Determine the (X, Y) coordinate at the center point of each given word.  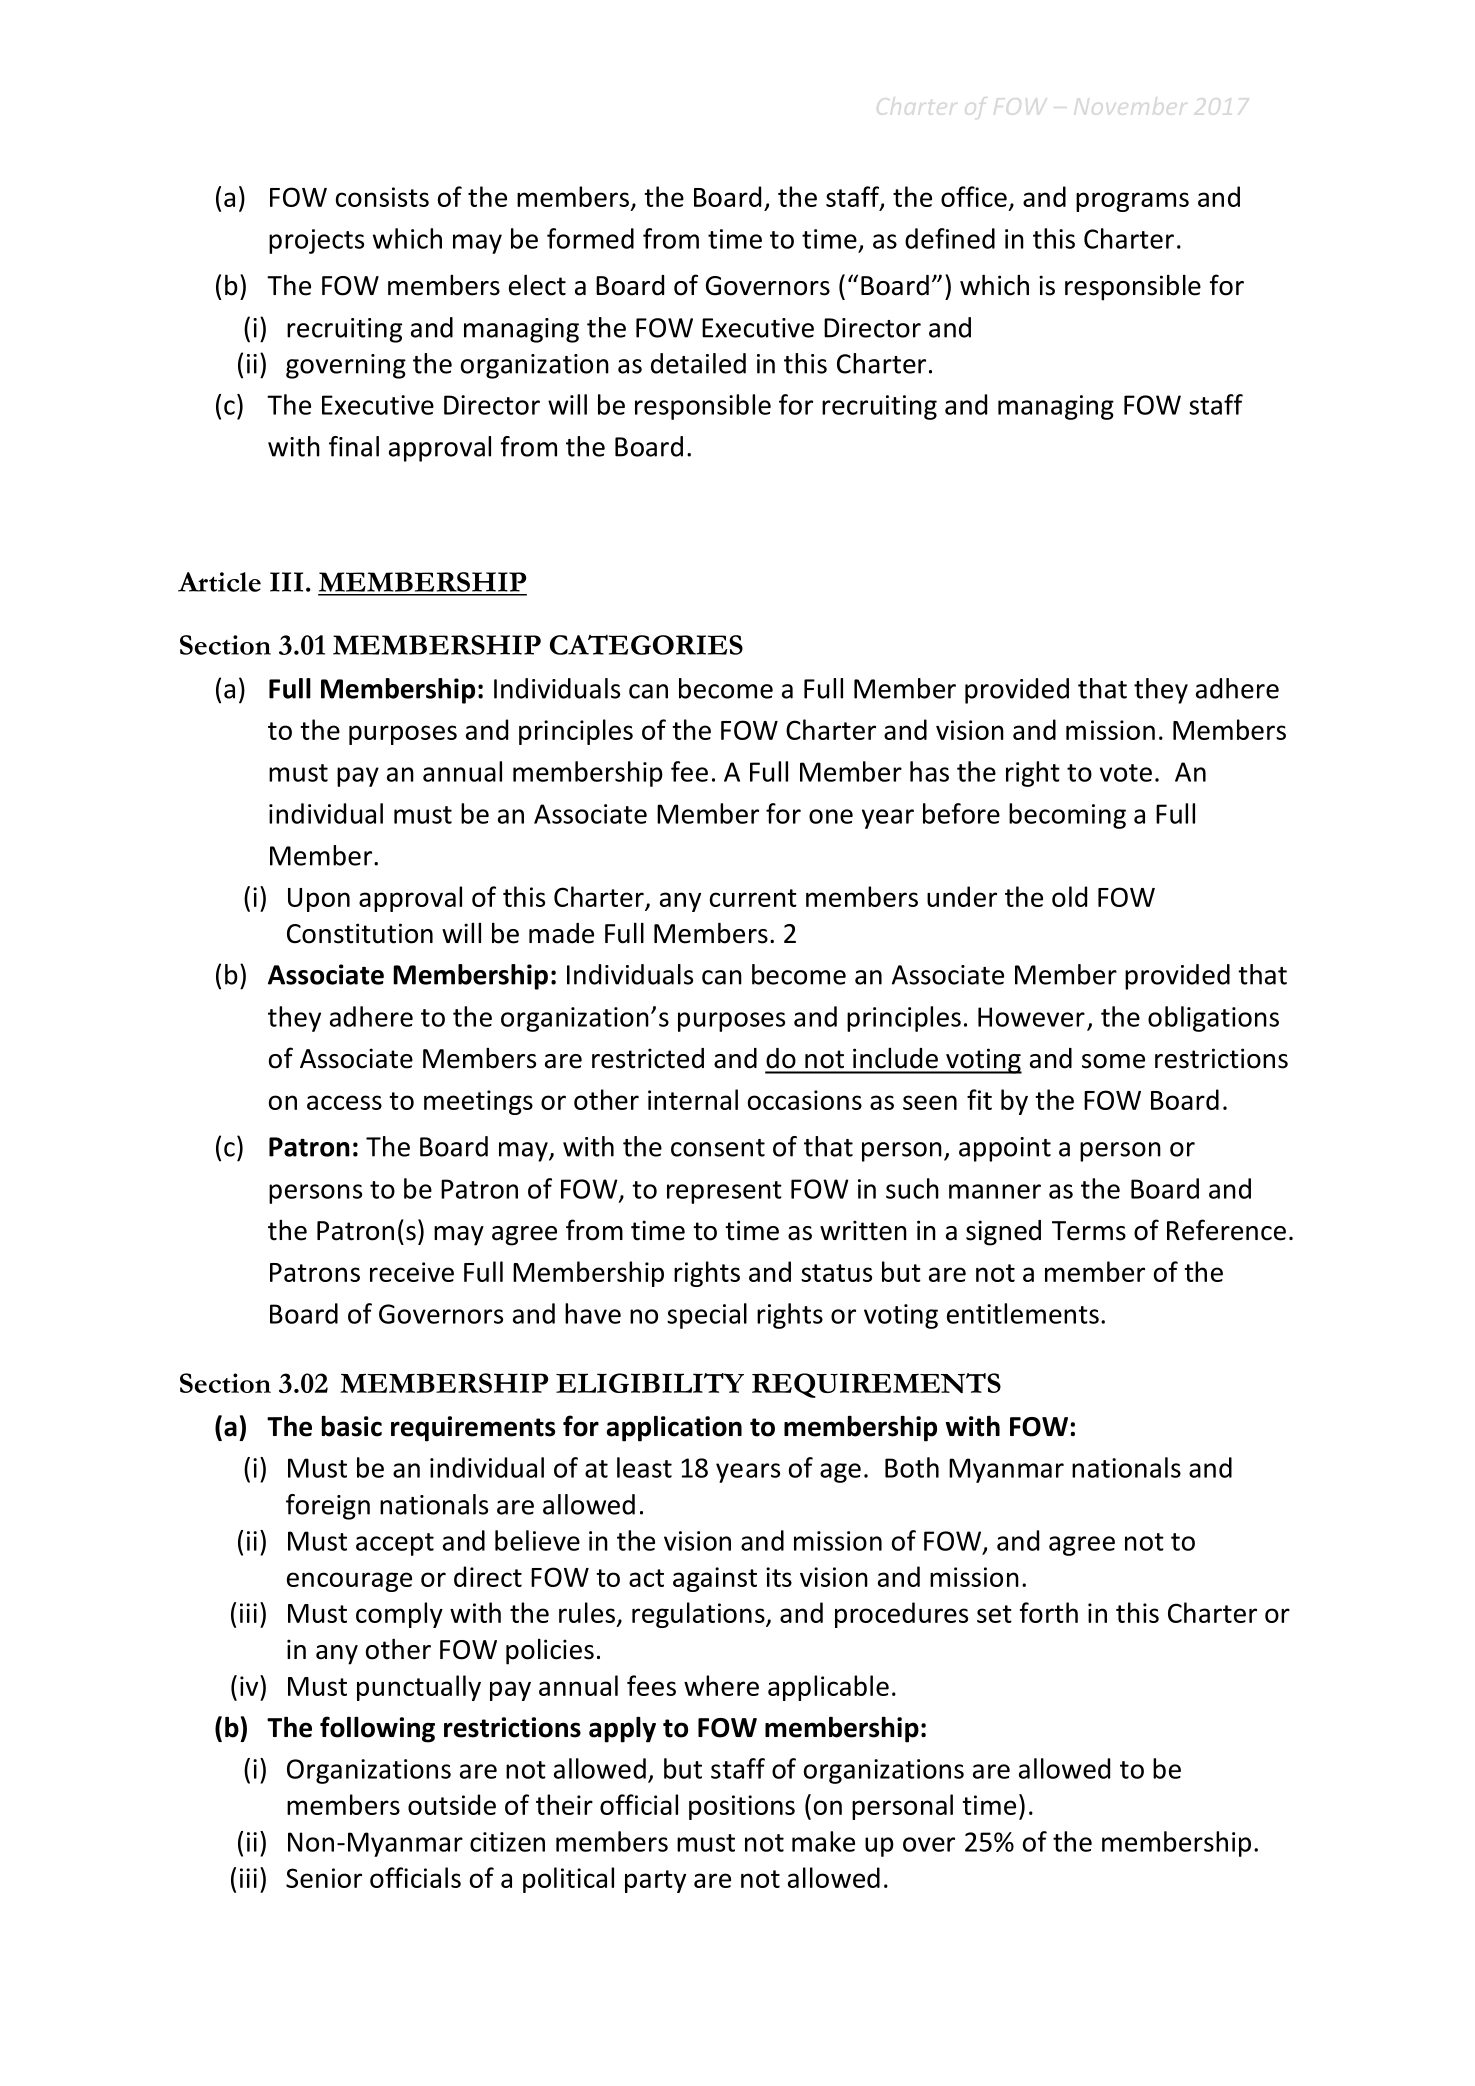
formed (590, 238)
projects (316, 241)
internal (693, 1099)
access (344, 1102)
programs (1132, 202)
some (1113, 1061)
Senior (324, 1878)
